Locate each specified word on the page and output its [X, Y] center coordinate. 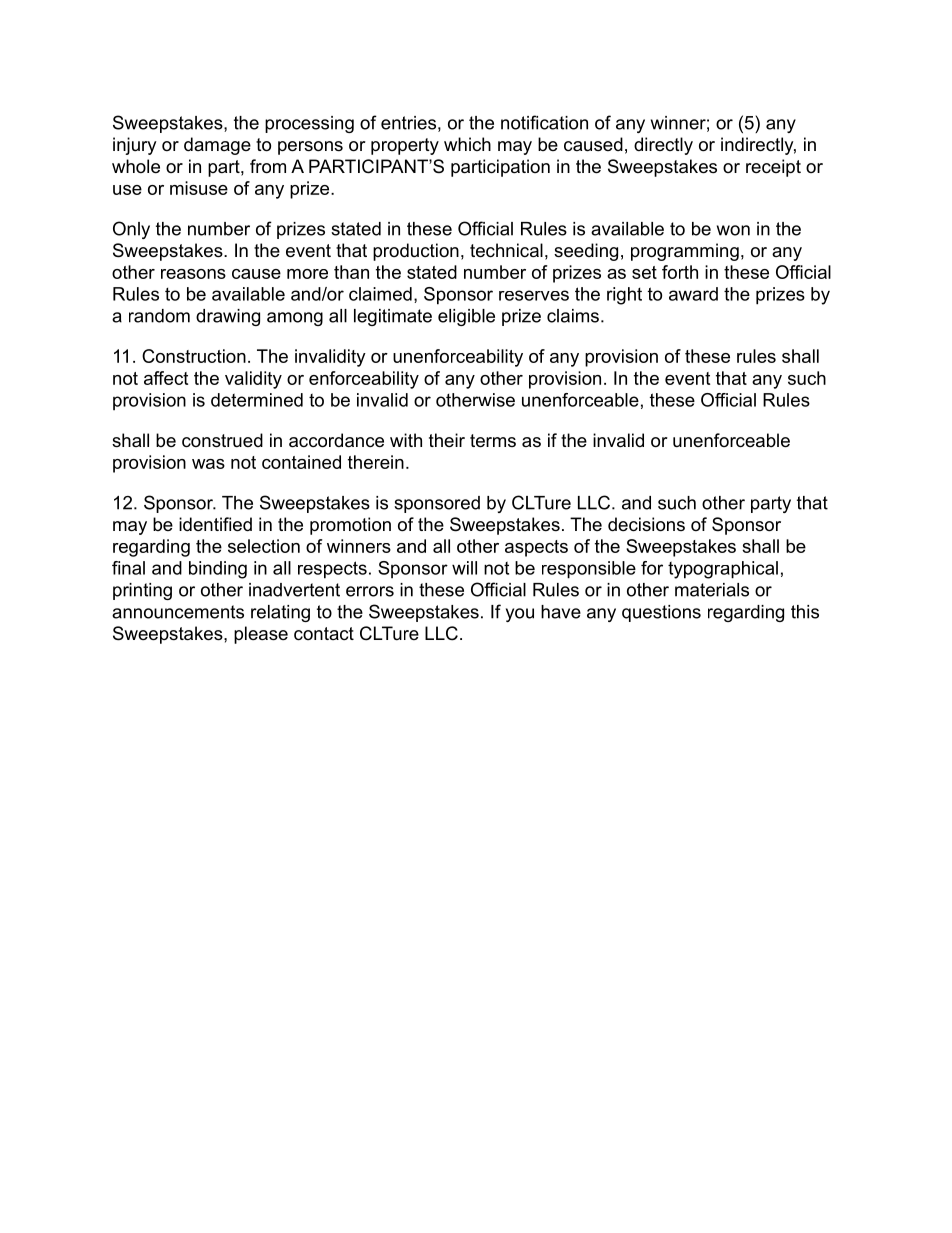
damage [217, 146]
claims [573, 316]
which [467, 144]
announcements [178, 612]
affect [166, 378]
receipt [773, 168]
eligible [466, 317]
